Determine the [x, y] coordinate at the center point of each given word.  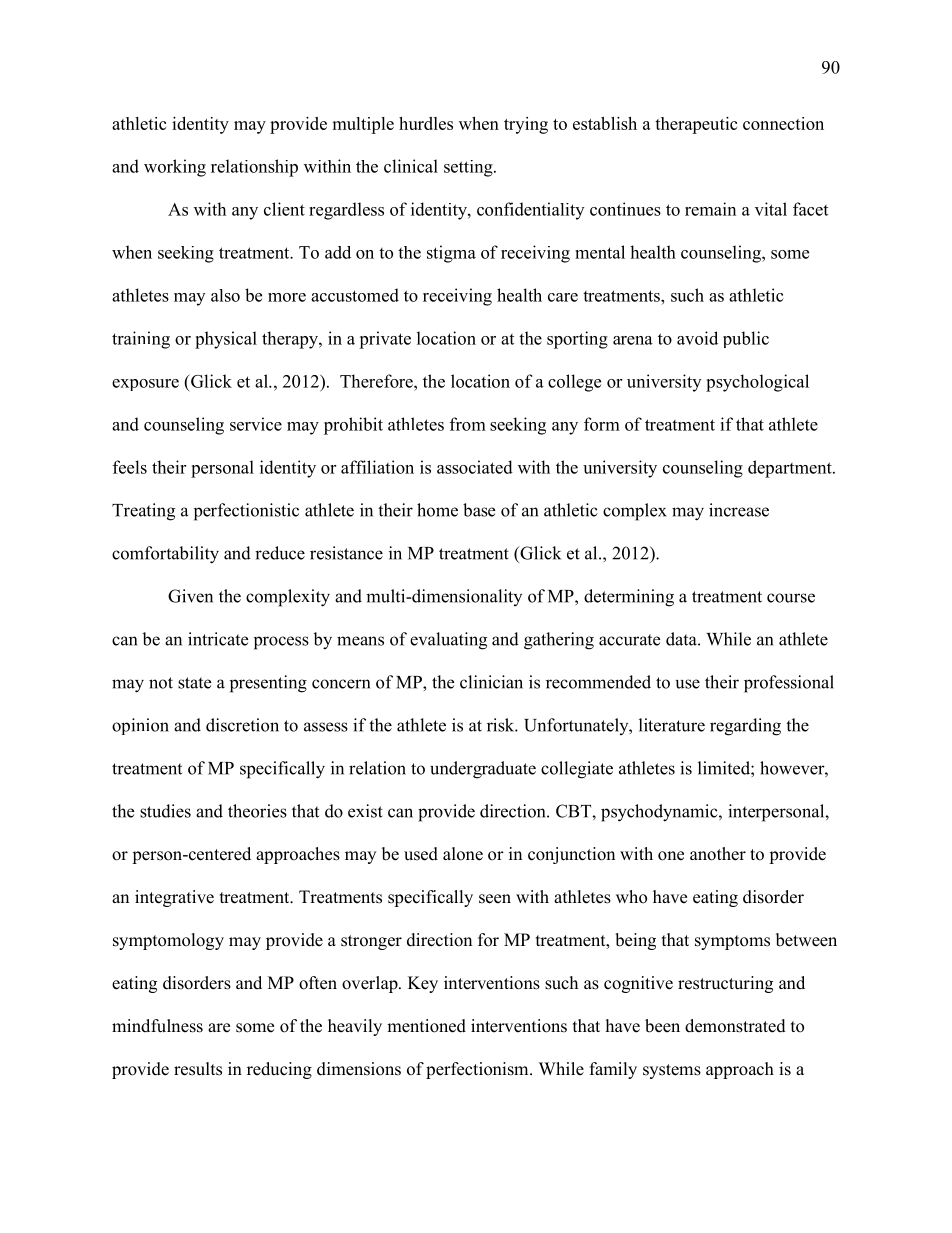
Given [190, 596]
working [175, 168]
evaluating [448, 641]
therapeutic [696, 125]
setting [469, 168]
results [198, 1069]
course [791, 598]
